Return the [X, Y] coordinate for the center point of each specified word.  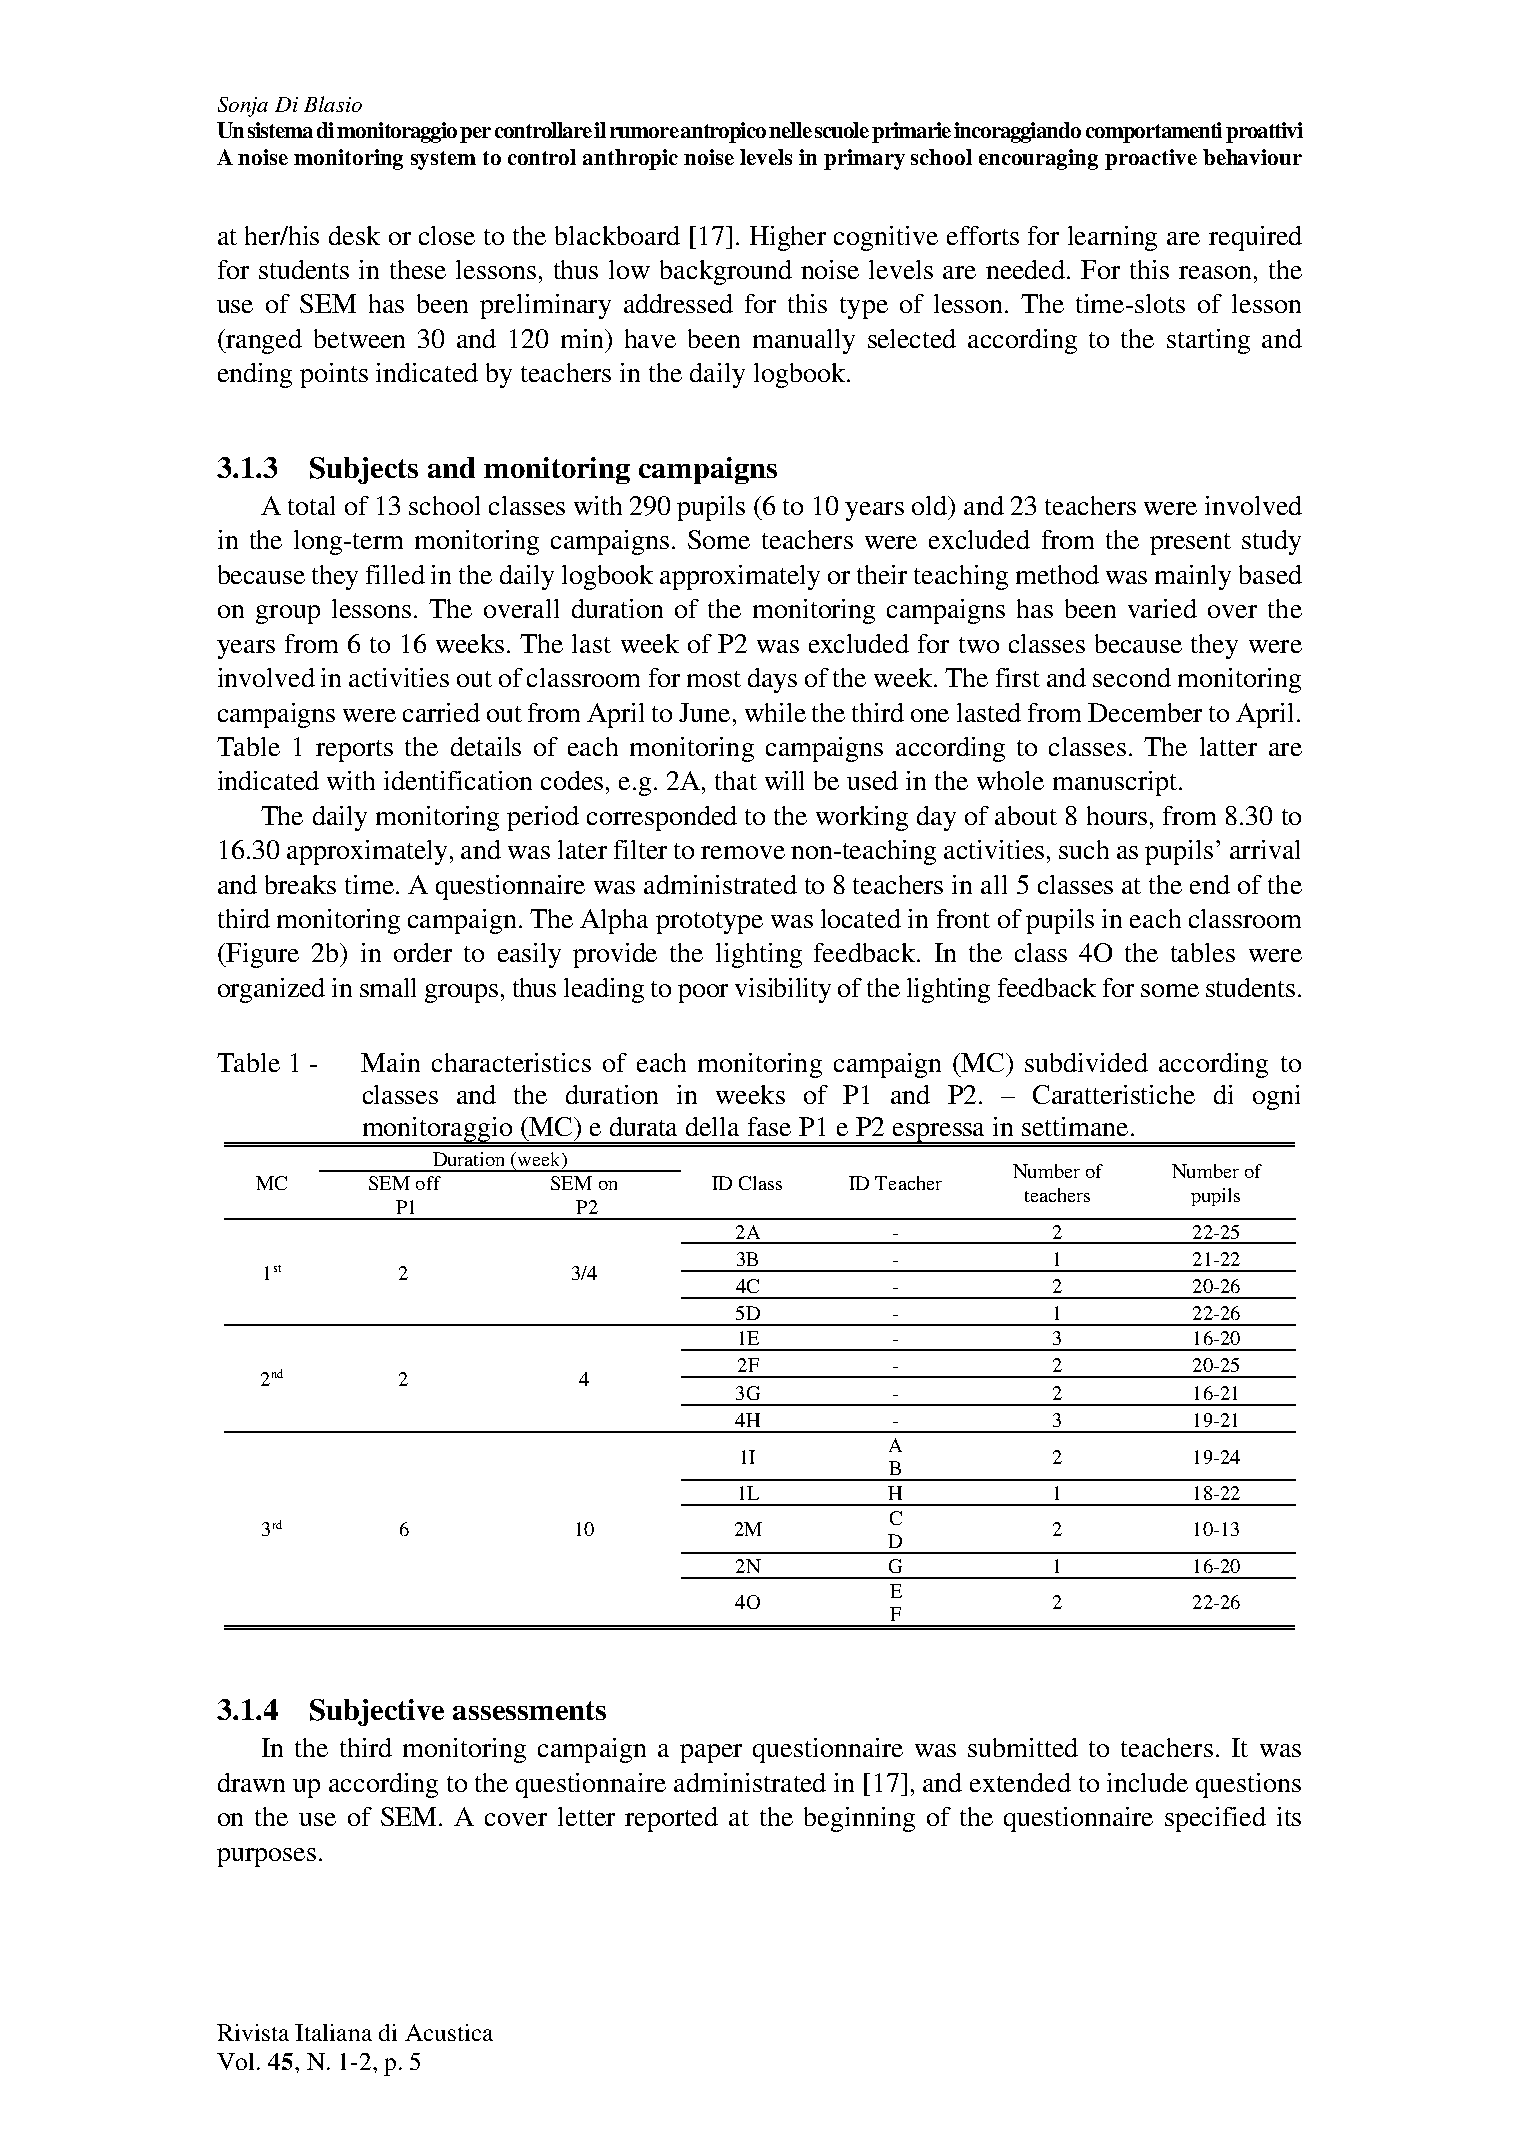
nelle [790, 130]
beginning [859, 1819]
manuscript [1115, 783]
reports [354, 751]
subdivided [1086, 1062]
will [784, 780]
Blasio [333, 104]
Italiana [333, 2032]
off [428, 1183]
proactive [1151, 159]
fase [769, 1126]
